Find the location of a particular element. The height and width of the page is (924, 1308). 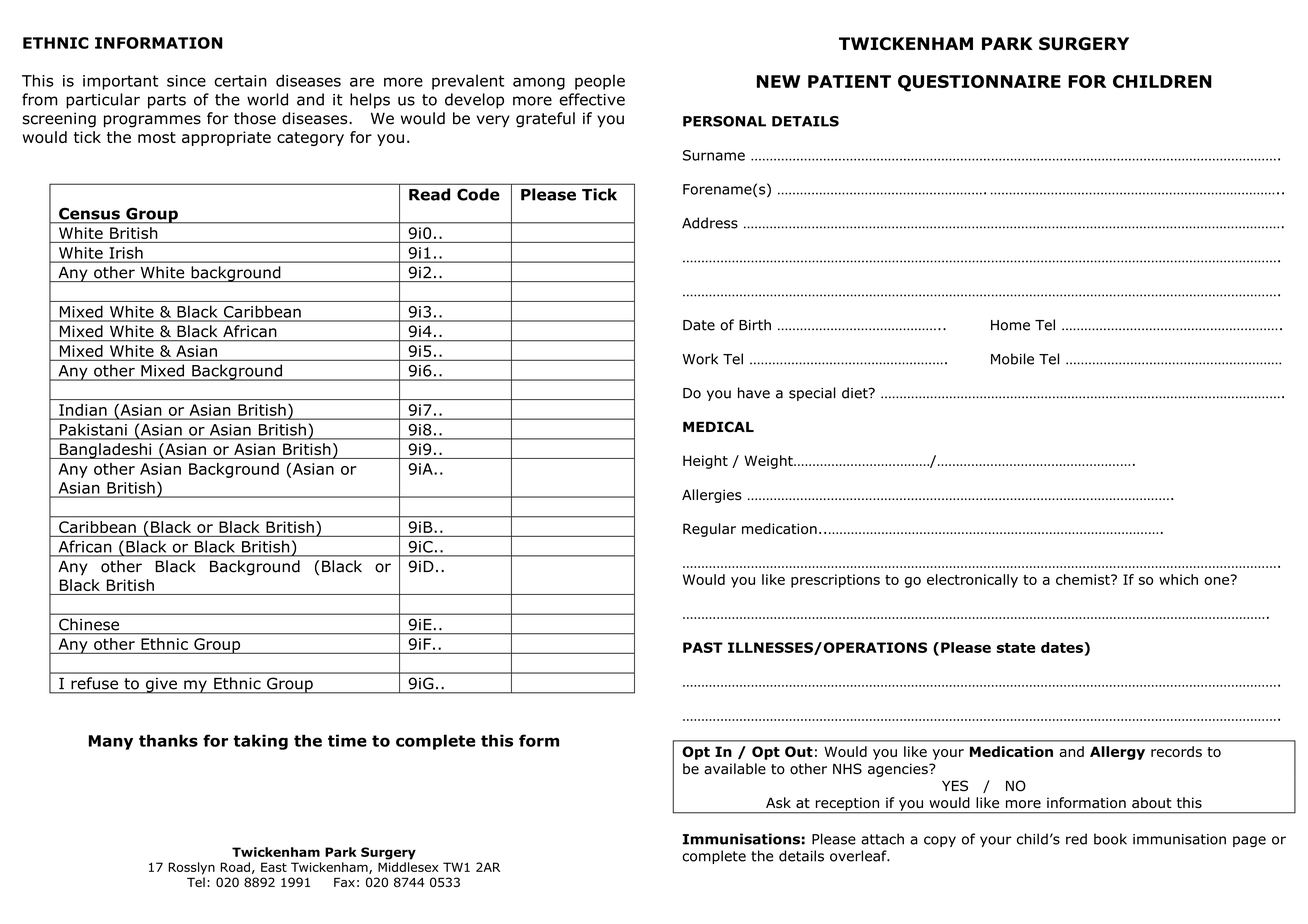

effective is located at coordinates (592, 99).
